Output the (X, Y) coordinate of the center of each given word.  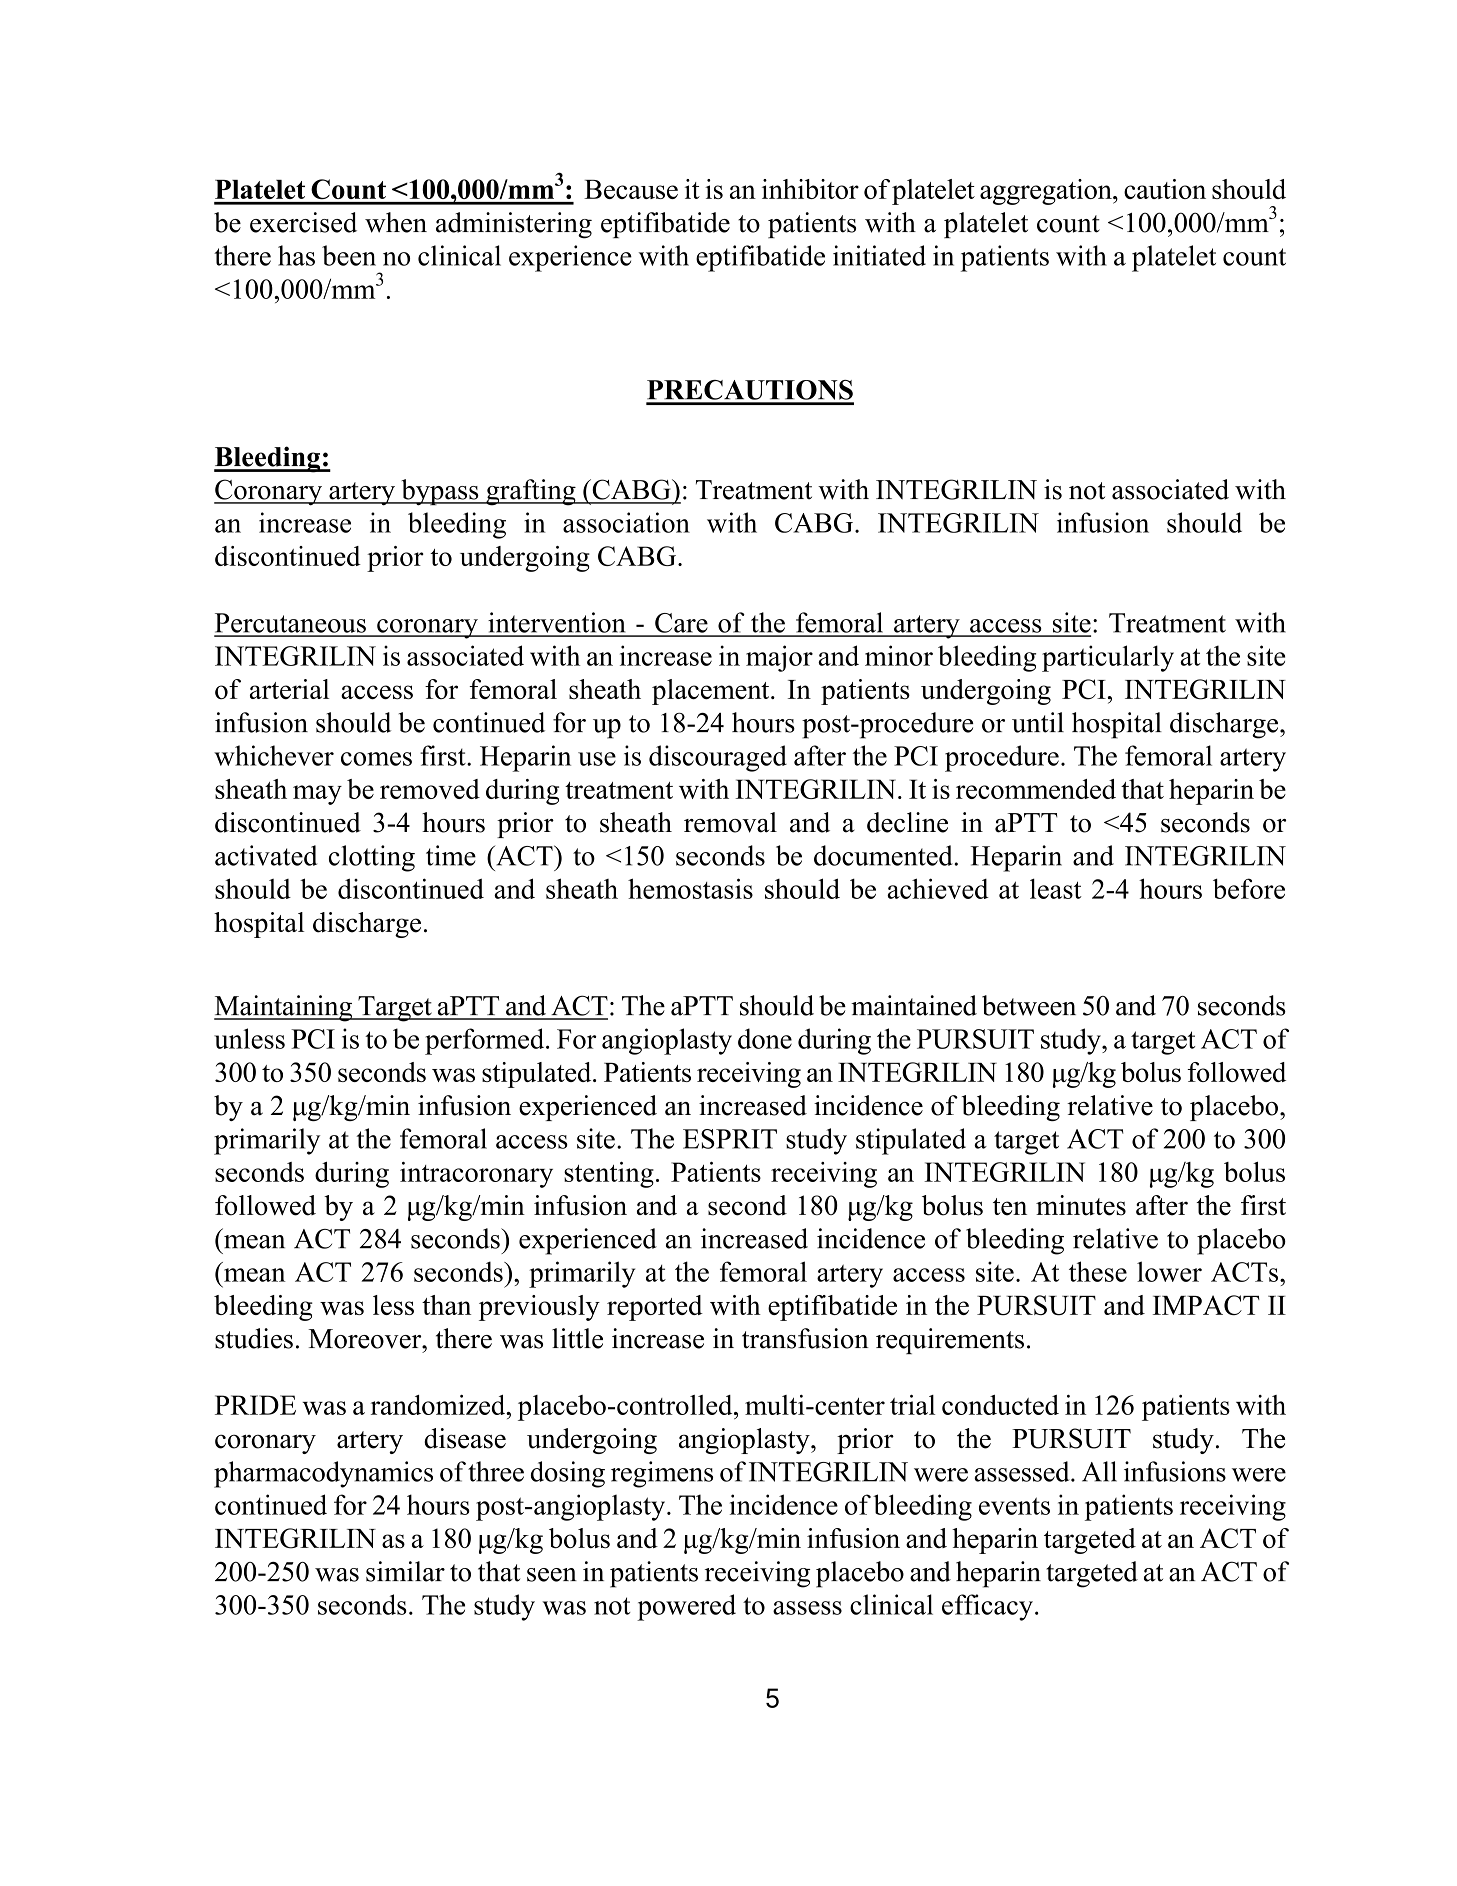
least (1056, 888)
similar (405, 1571)
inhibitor (810, 189)
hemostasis (690, 888)
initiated (879, 255)
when (396, 222)
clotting (372, 858)
